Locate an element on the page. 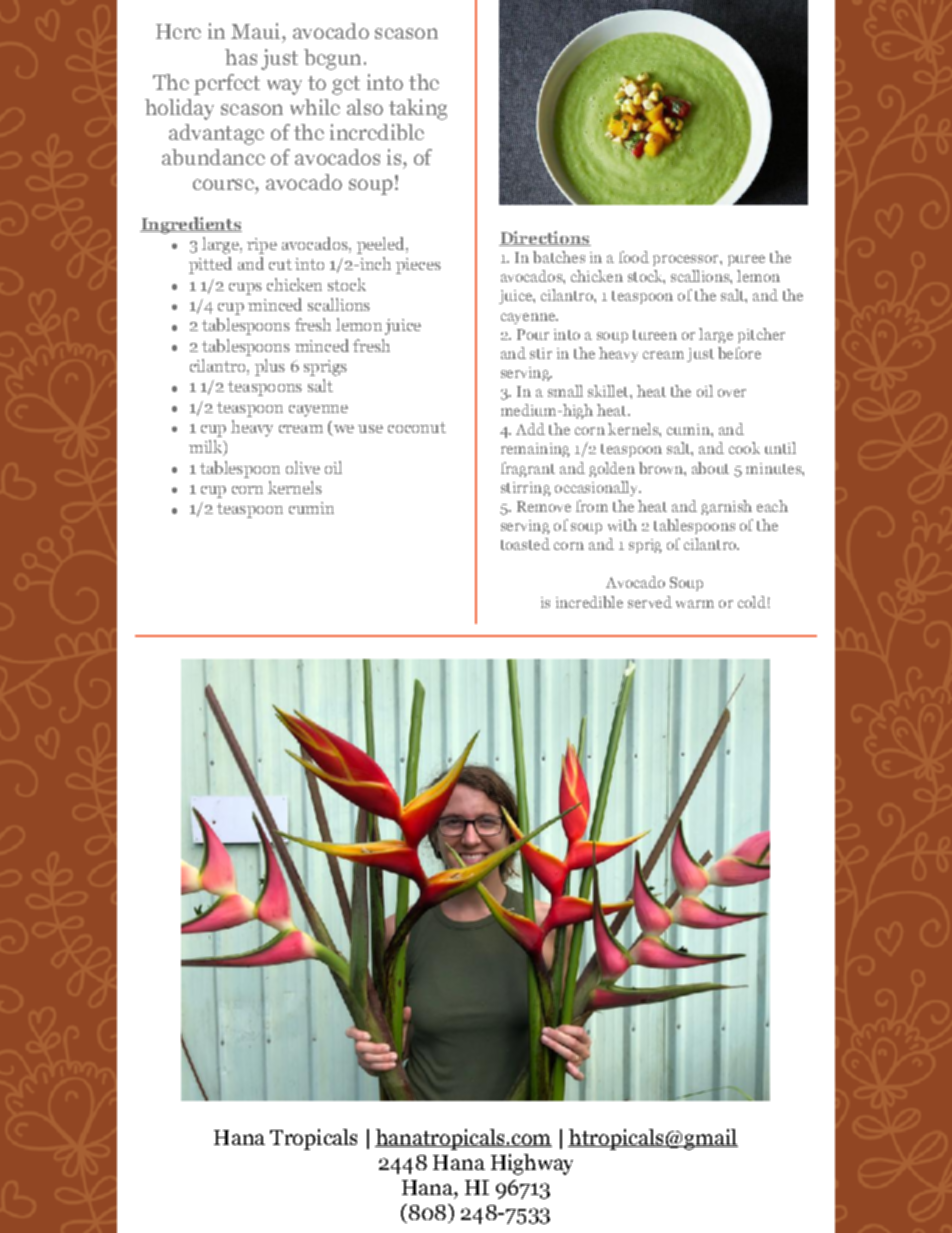 Image resolution: width=952 pixels, height=1233 pixels. also is located at coordinates (365, 107).
